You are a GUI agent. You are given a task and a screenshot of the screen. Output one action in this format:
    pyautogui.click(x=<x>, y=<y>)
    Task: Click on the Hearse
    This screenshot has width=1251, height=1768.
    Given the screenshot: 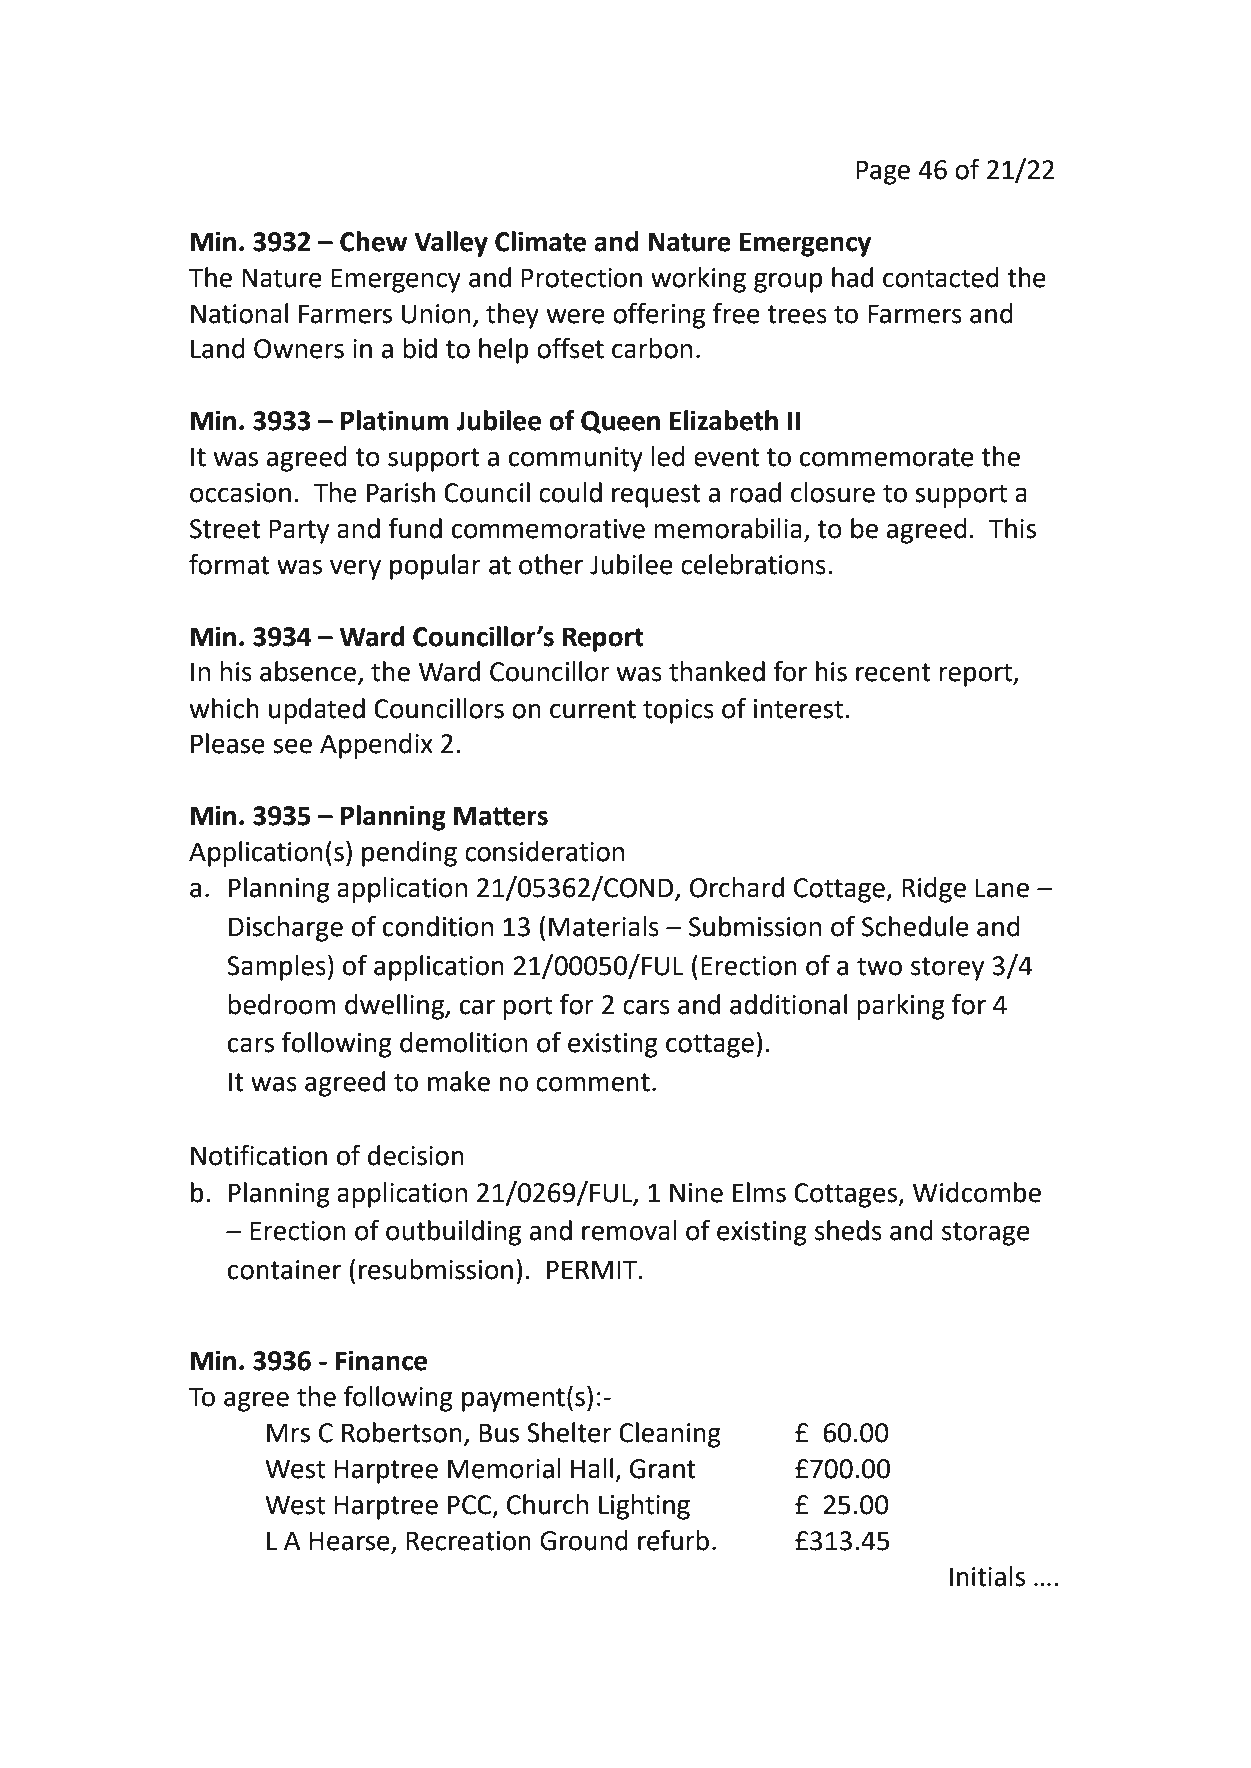 What is the action you would take?
    pyautogui.click(x=350, y=1542)
